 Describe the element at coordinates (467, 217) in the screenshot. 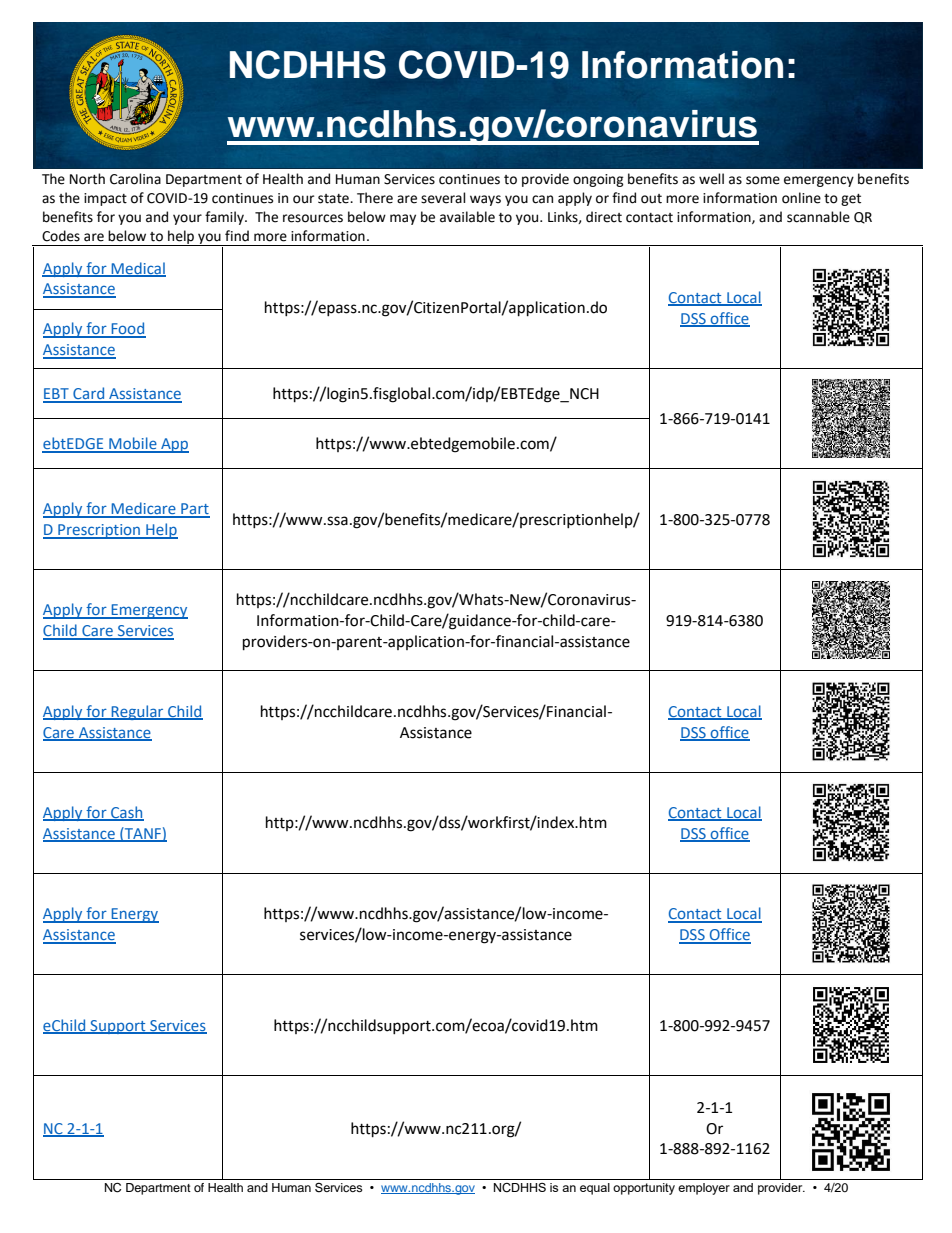

I see `available` at that location.
